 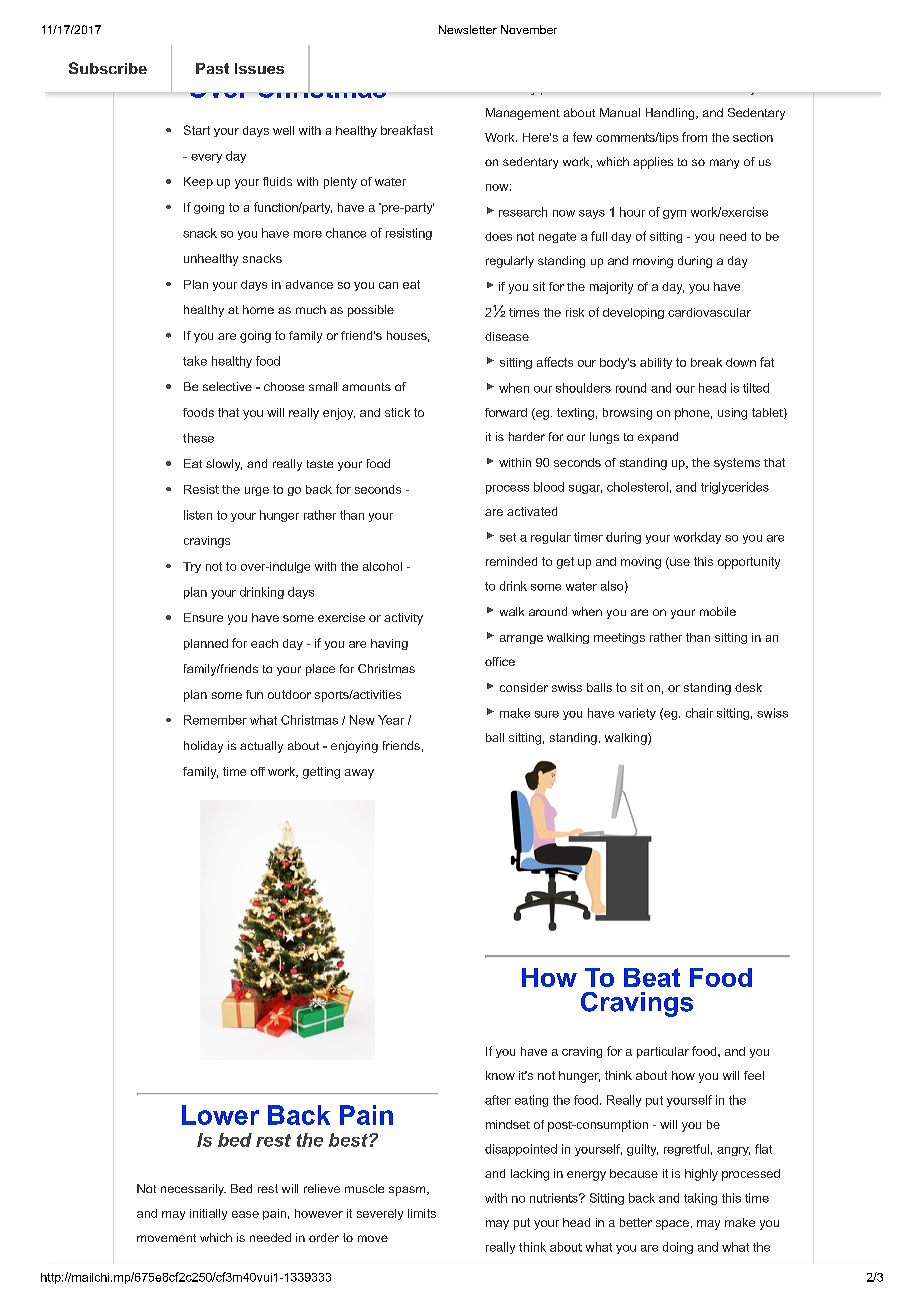 What do you see at coordinates (208, 1214) in the document?
I see `initially` at bounding box center [208, 1214].
